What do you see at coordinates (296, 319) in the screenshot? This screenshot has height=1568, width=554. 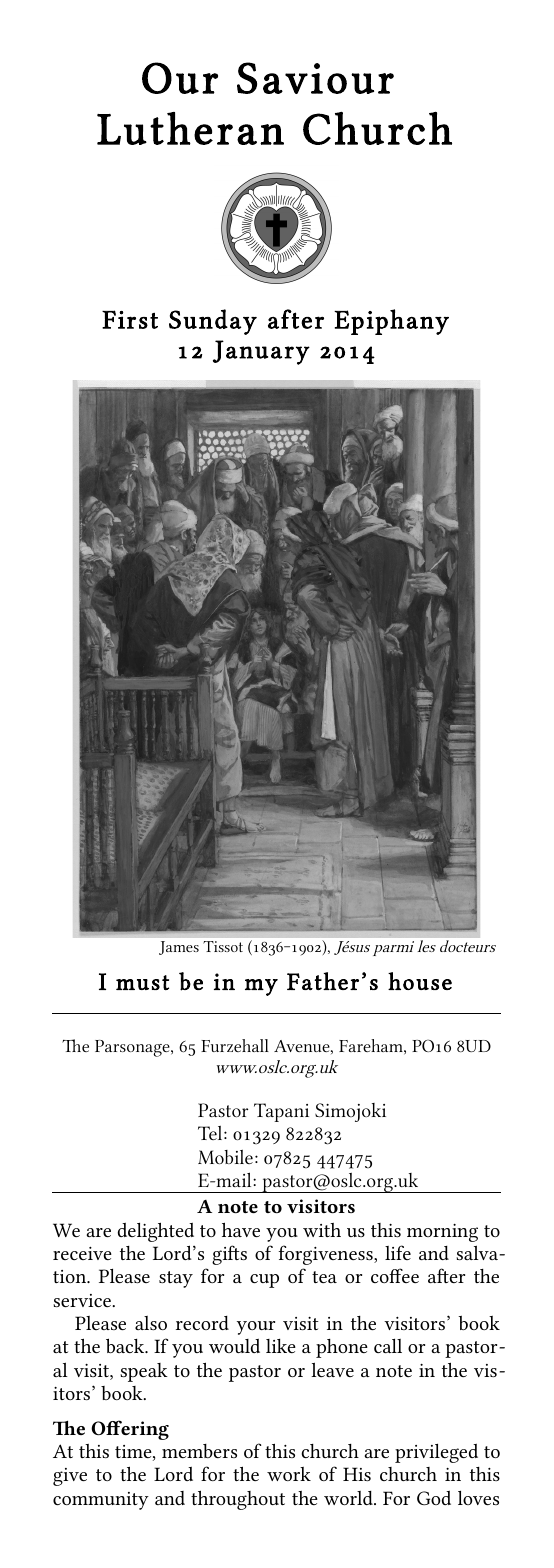 I see `after` at bounding box center [296, 319].
